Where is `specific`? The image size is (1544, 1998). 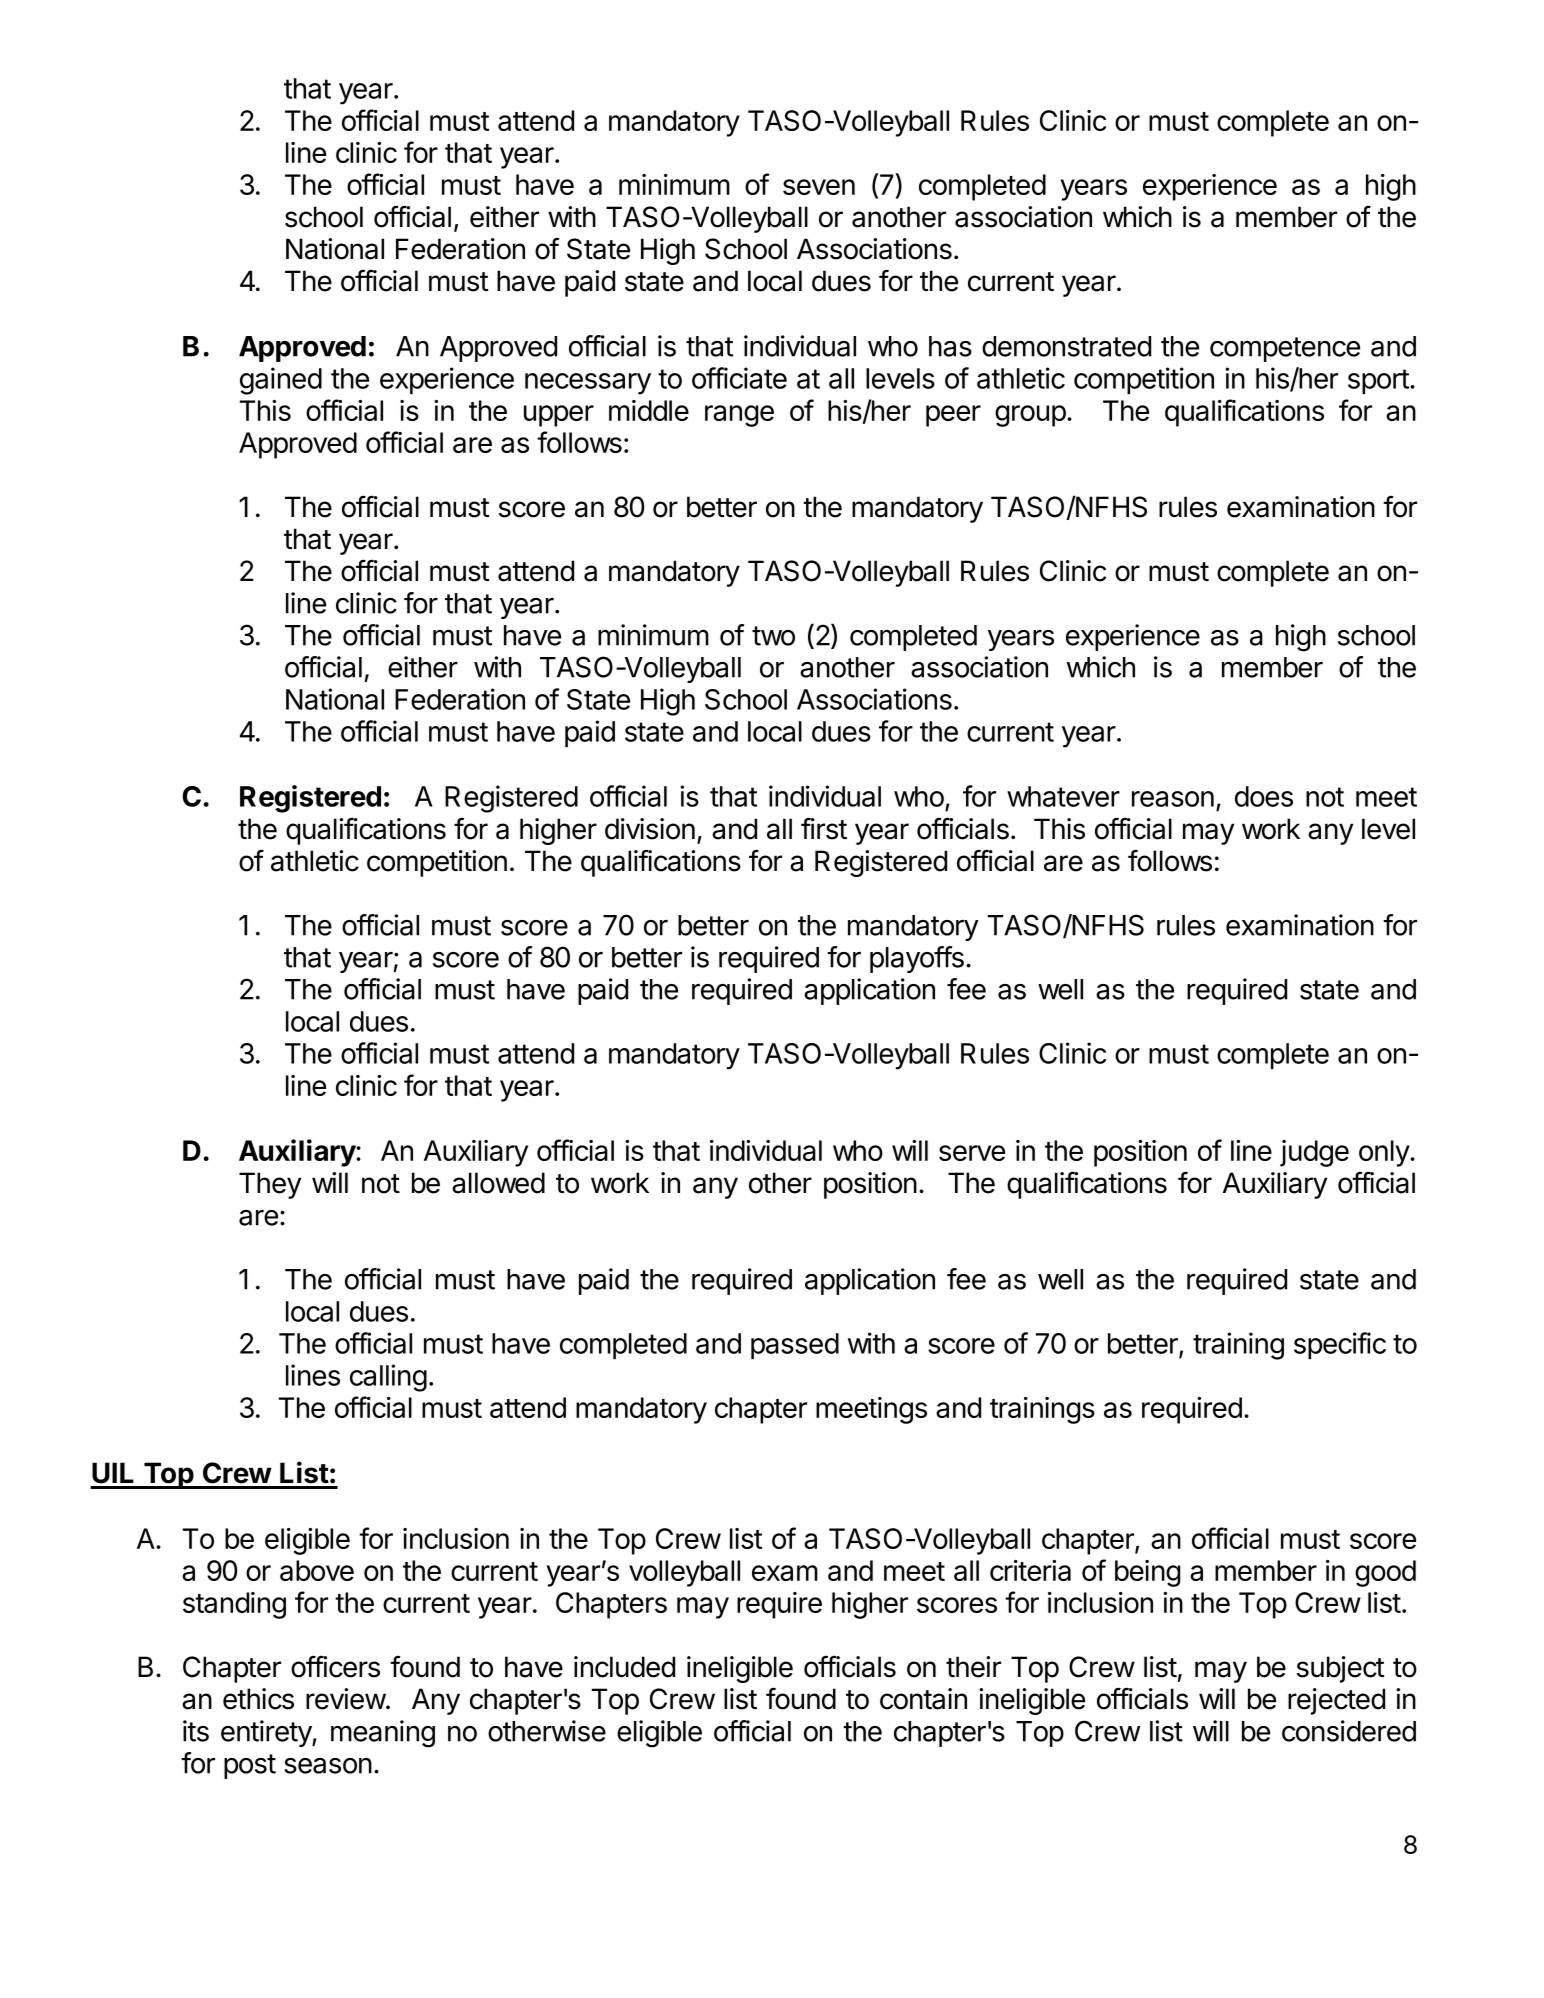 specific is located at coordinates (1340, 1345).
